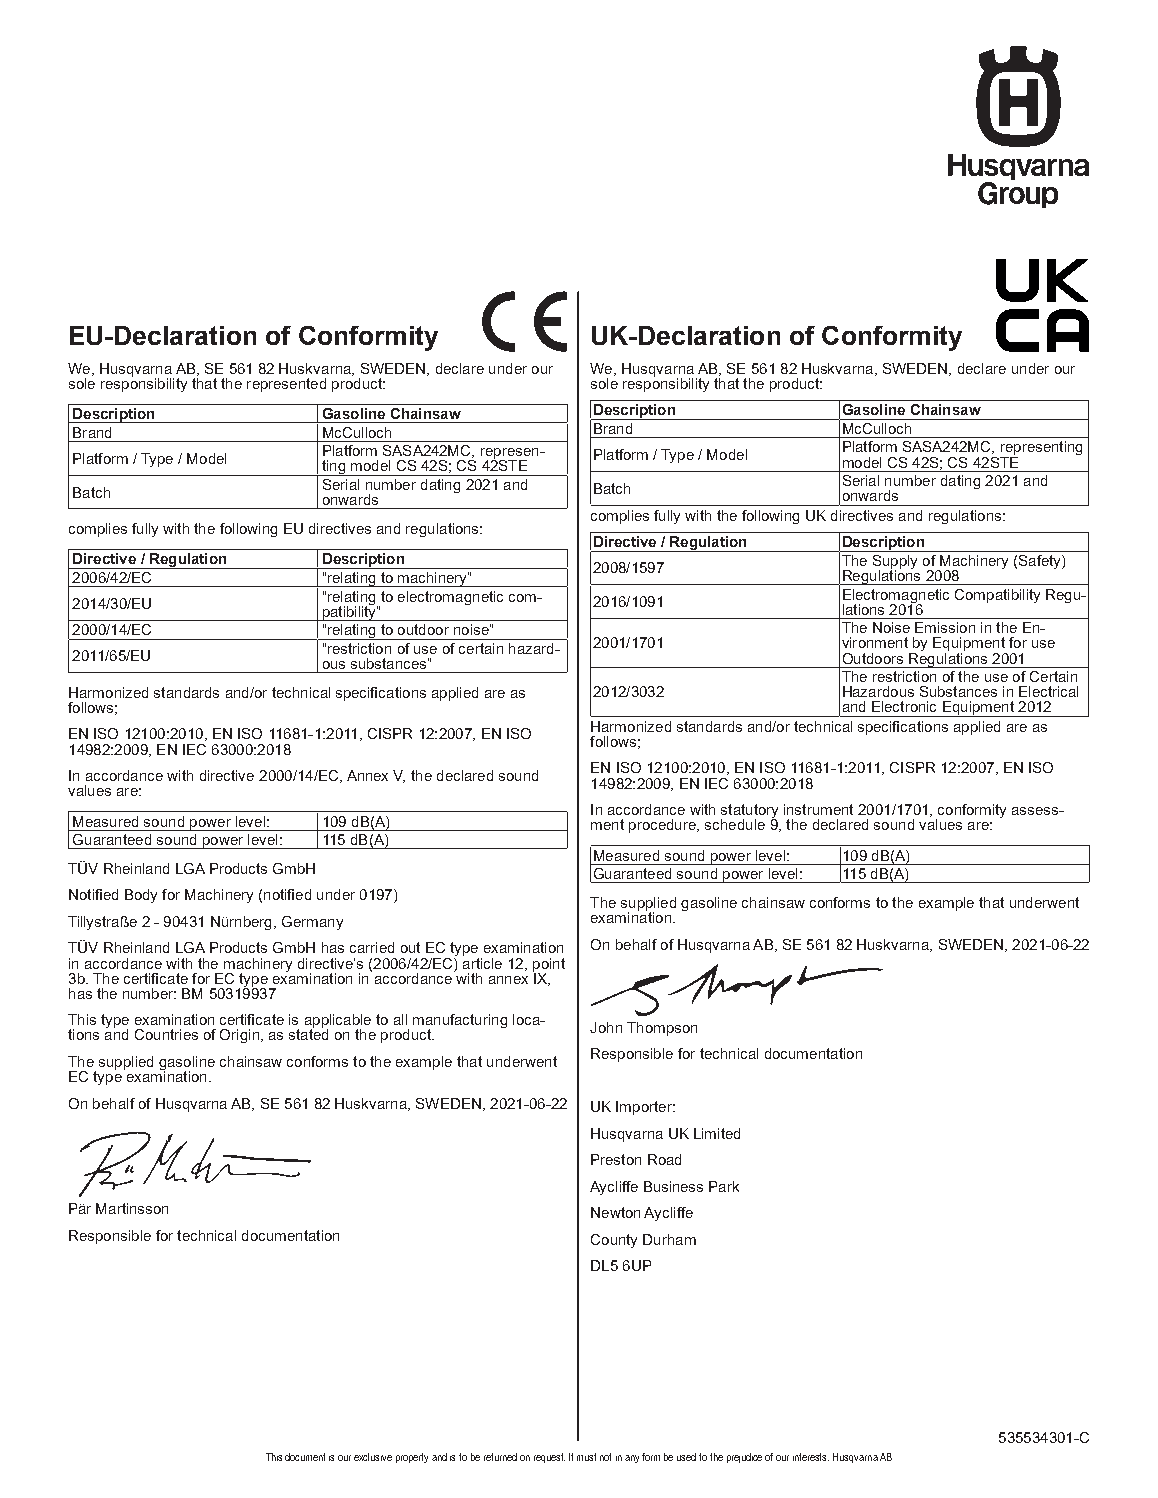  What do you see at coordinates (615, 1212) in the image?
I see `Newton` at bounding box center [615, 1212].
